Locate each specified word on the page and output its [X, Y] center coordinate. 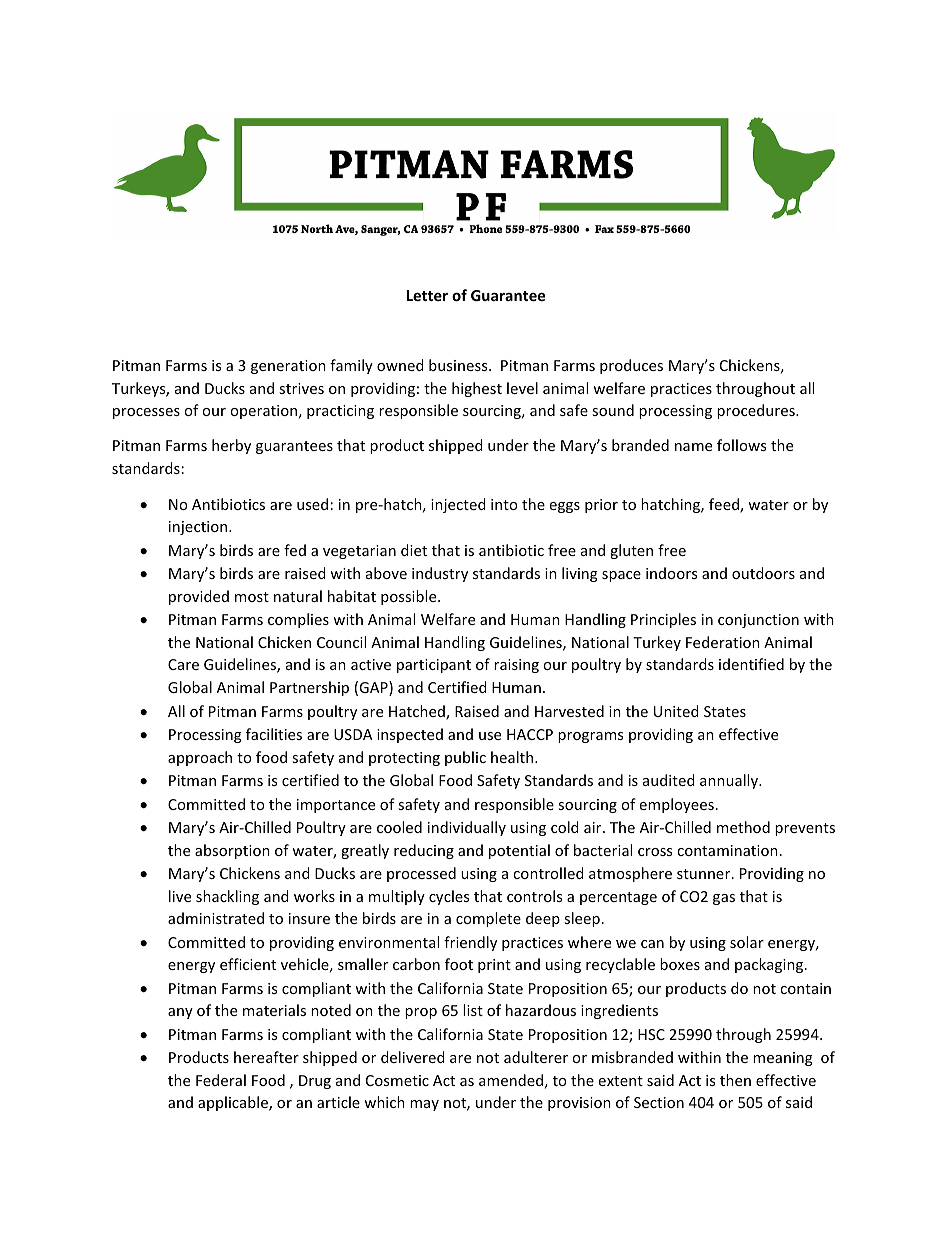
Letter [427, 295]
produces [631, 366]
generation [288, 367]
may [424, 1105]
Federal [221, 1080]
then [735, 1080]
